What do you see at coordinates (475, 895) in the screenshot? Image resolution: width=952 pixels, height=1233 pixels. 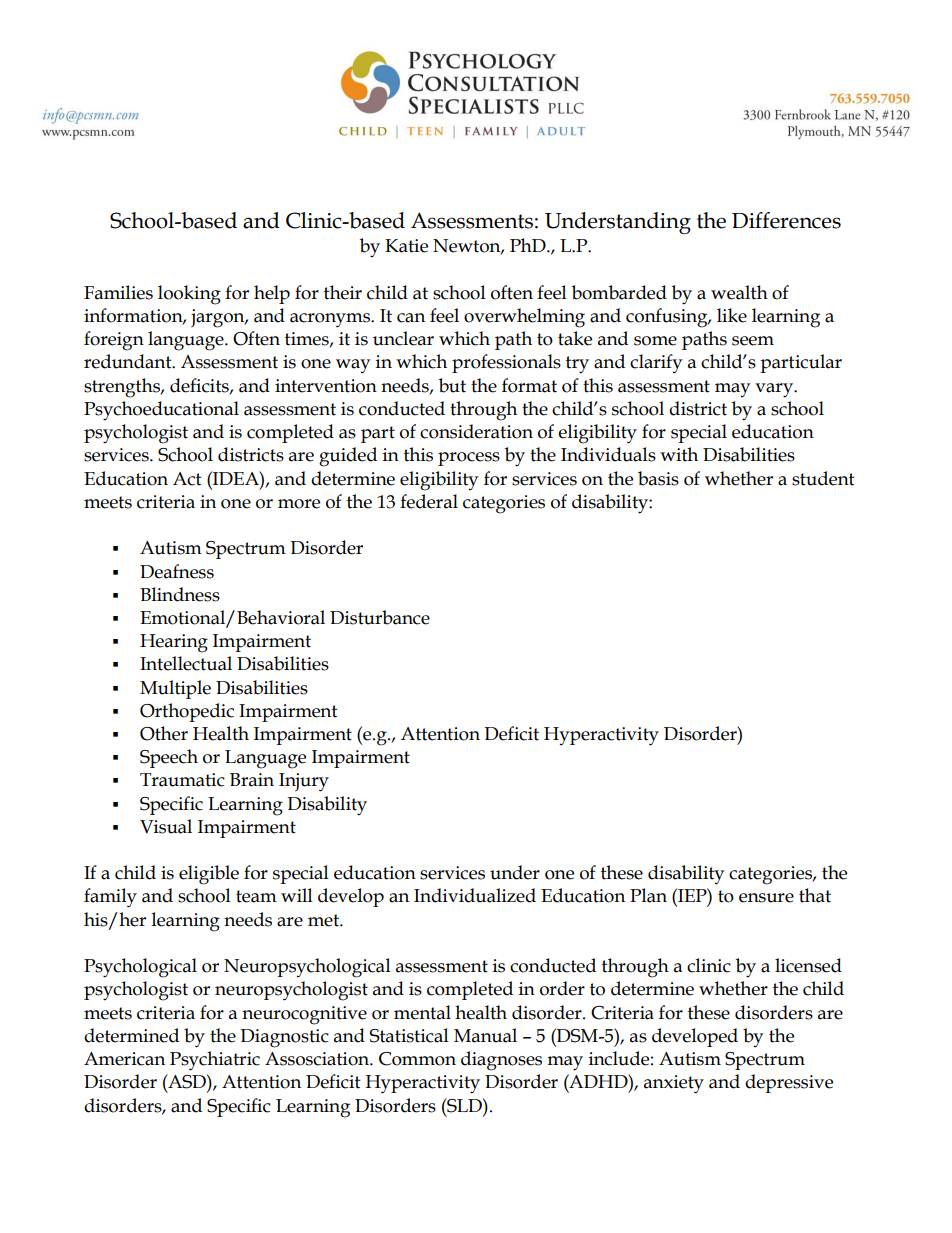 I see `Individualized` at bounding box center [475, 895].
